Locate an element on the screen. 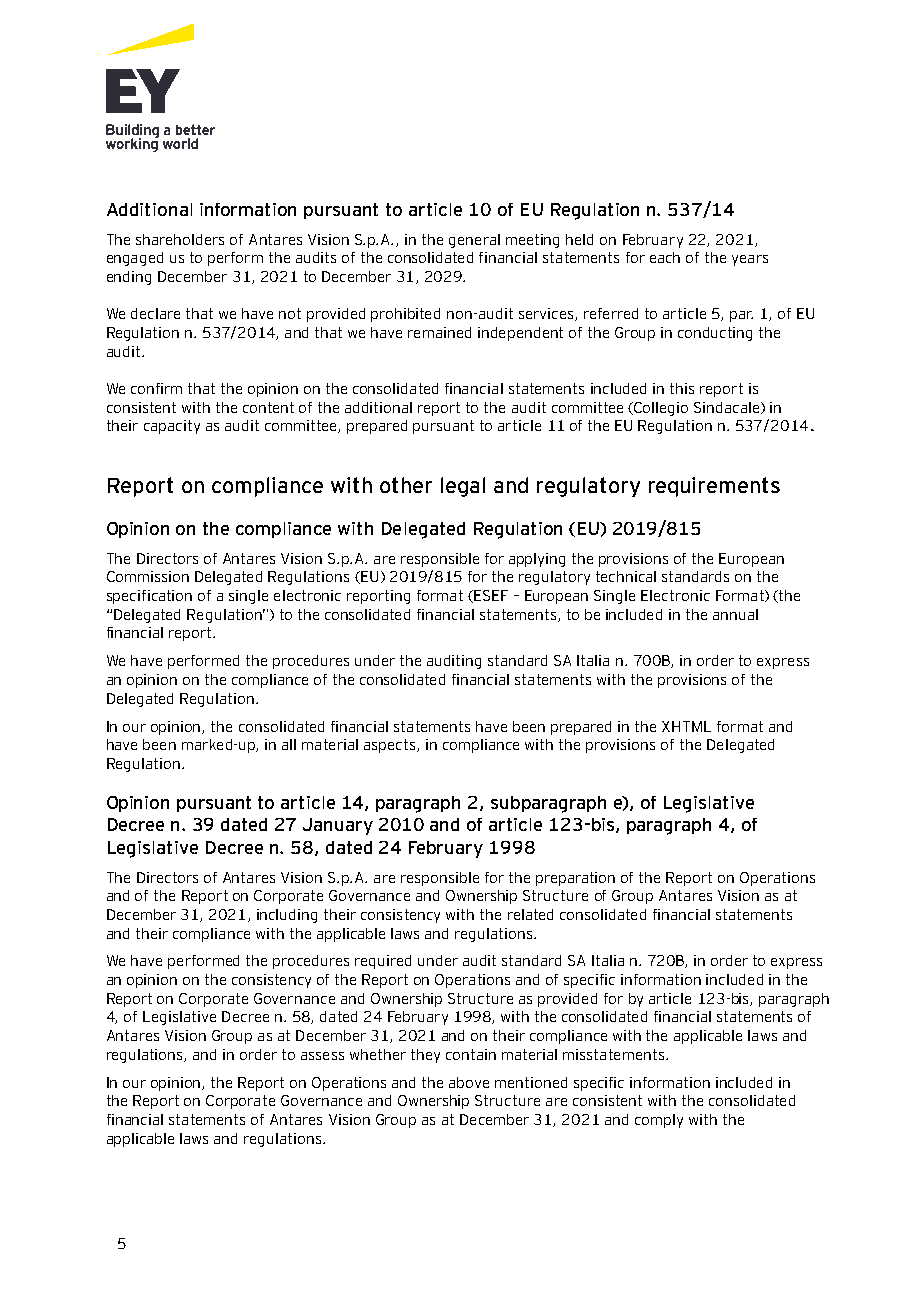  shareholders is located at coordinates (180, 239).
